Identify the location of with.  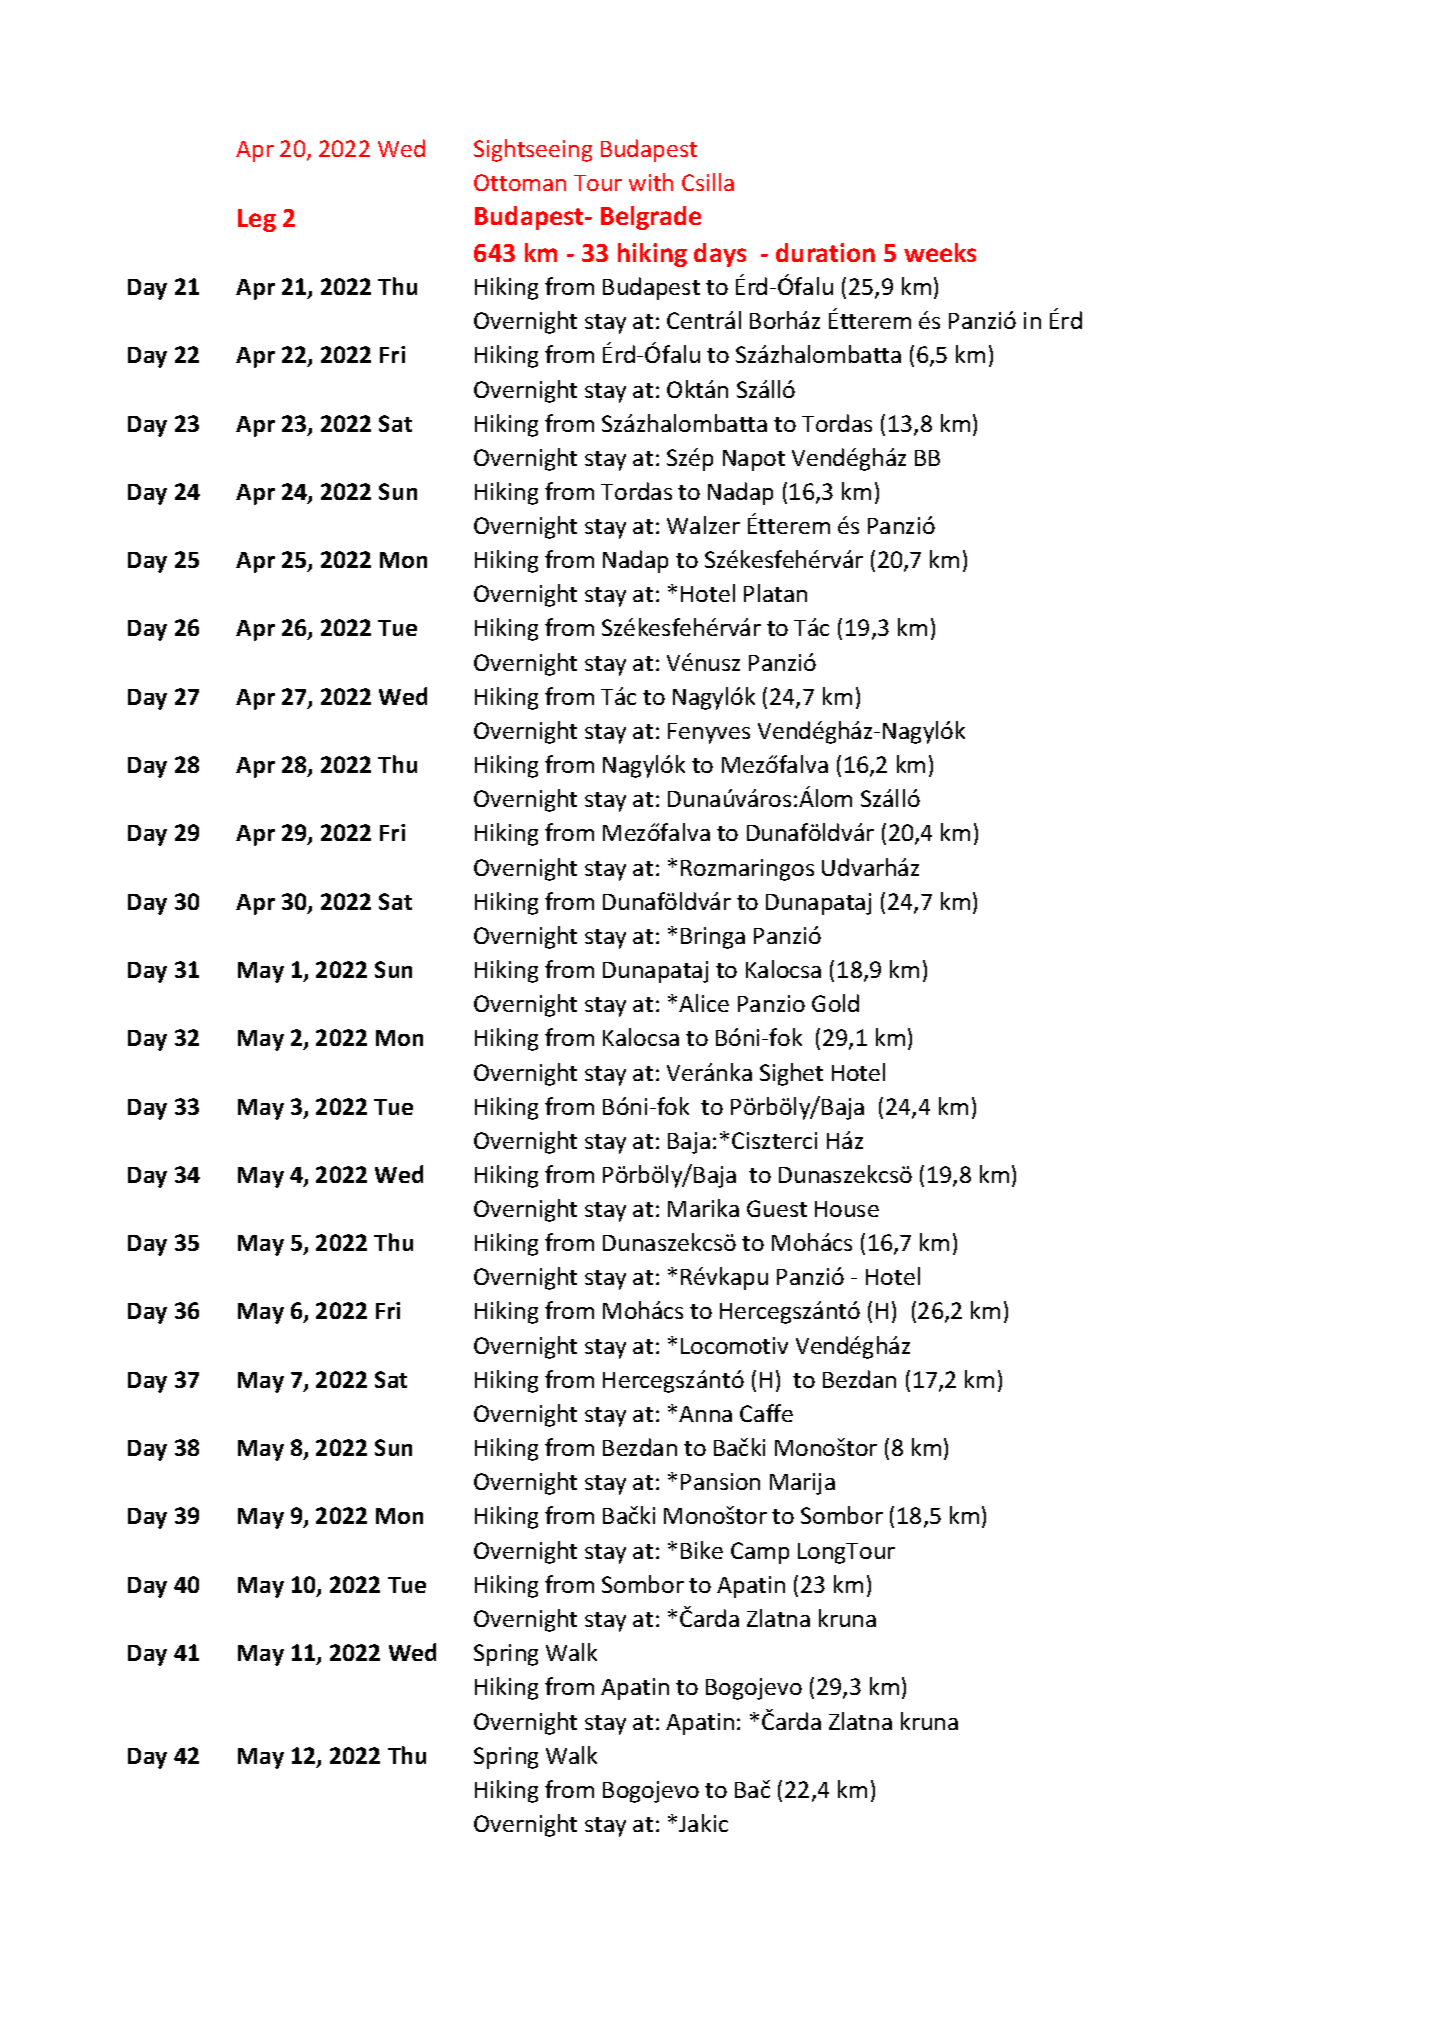
(651, 182).
